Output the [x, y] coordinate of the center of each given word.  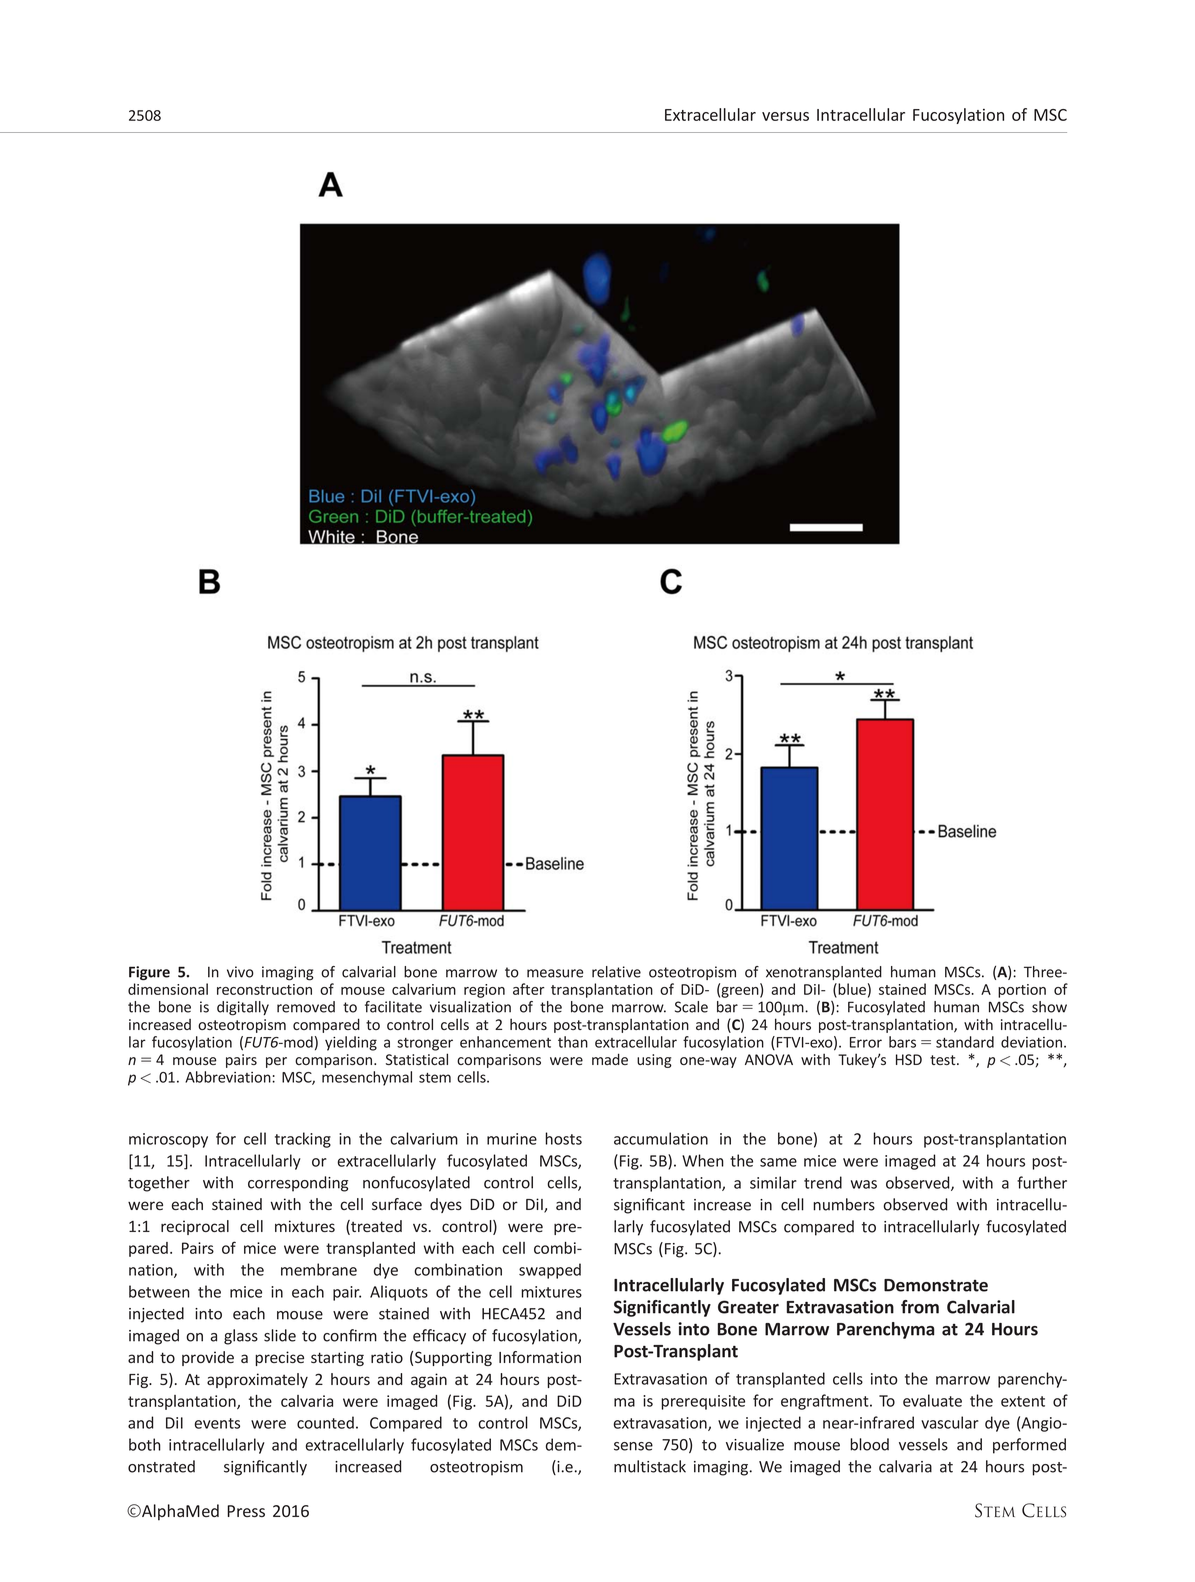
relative [616, 972]
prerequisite [703, 1402]
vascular [950, 1422]
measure [555, 973]
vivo [240, 972]
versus [785, 116]
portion [1022, 991]
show [1049, 1007]
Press [246, 1511]
